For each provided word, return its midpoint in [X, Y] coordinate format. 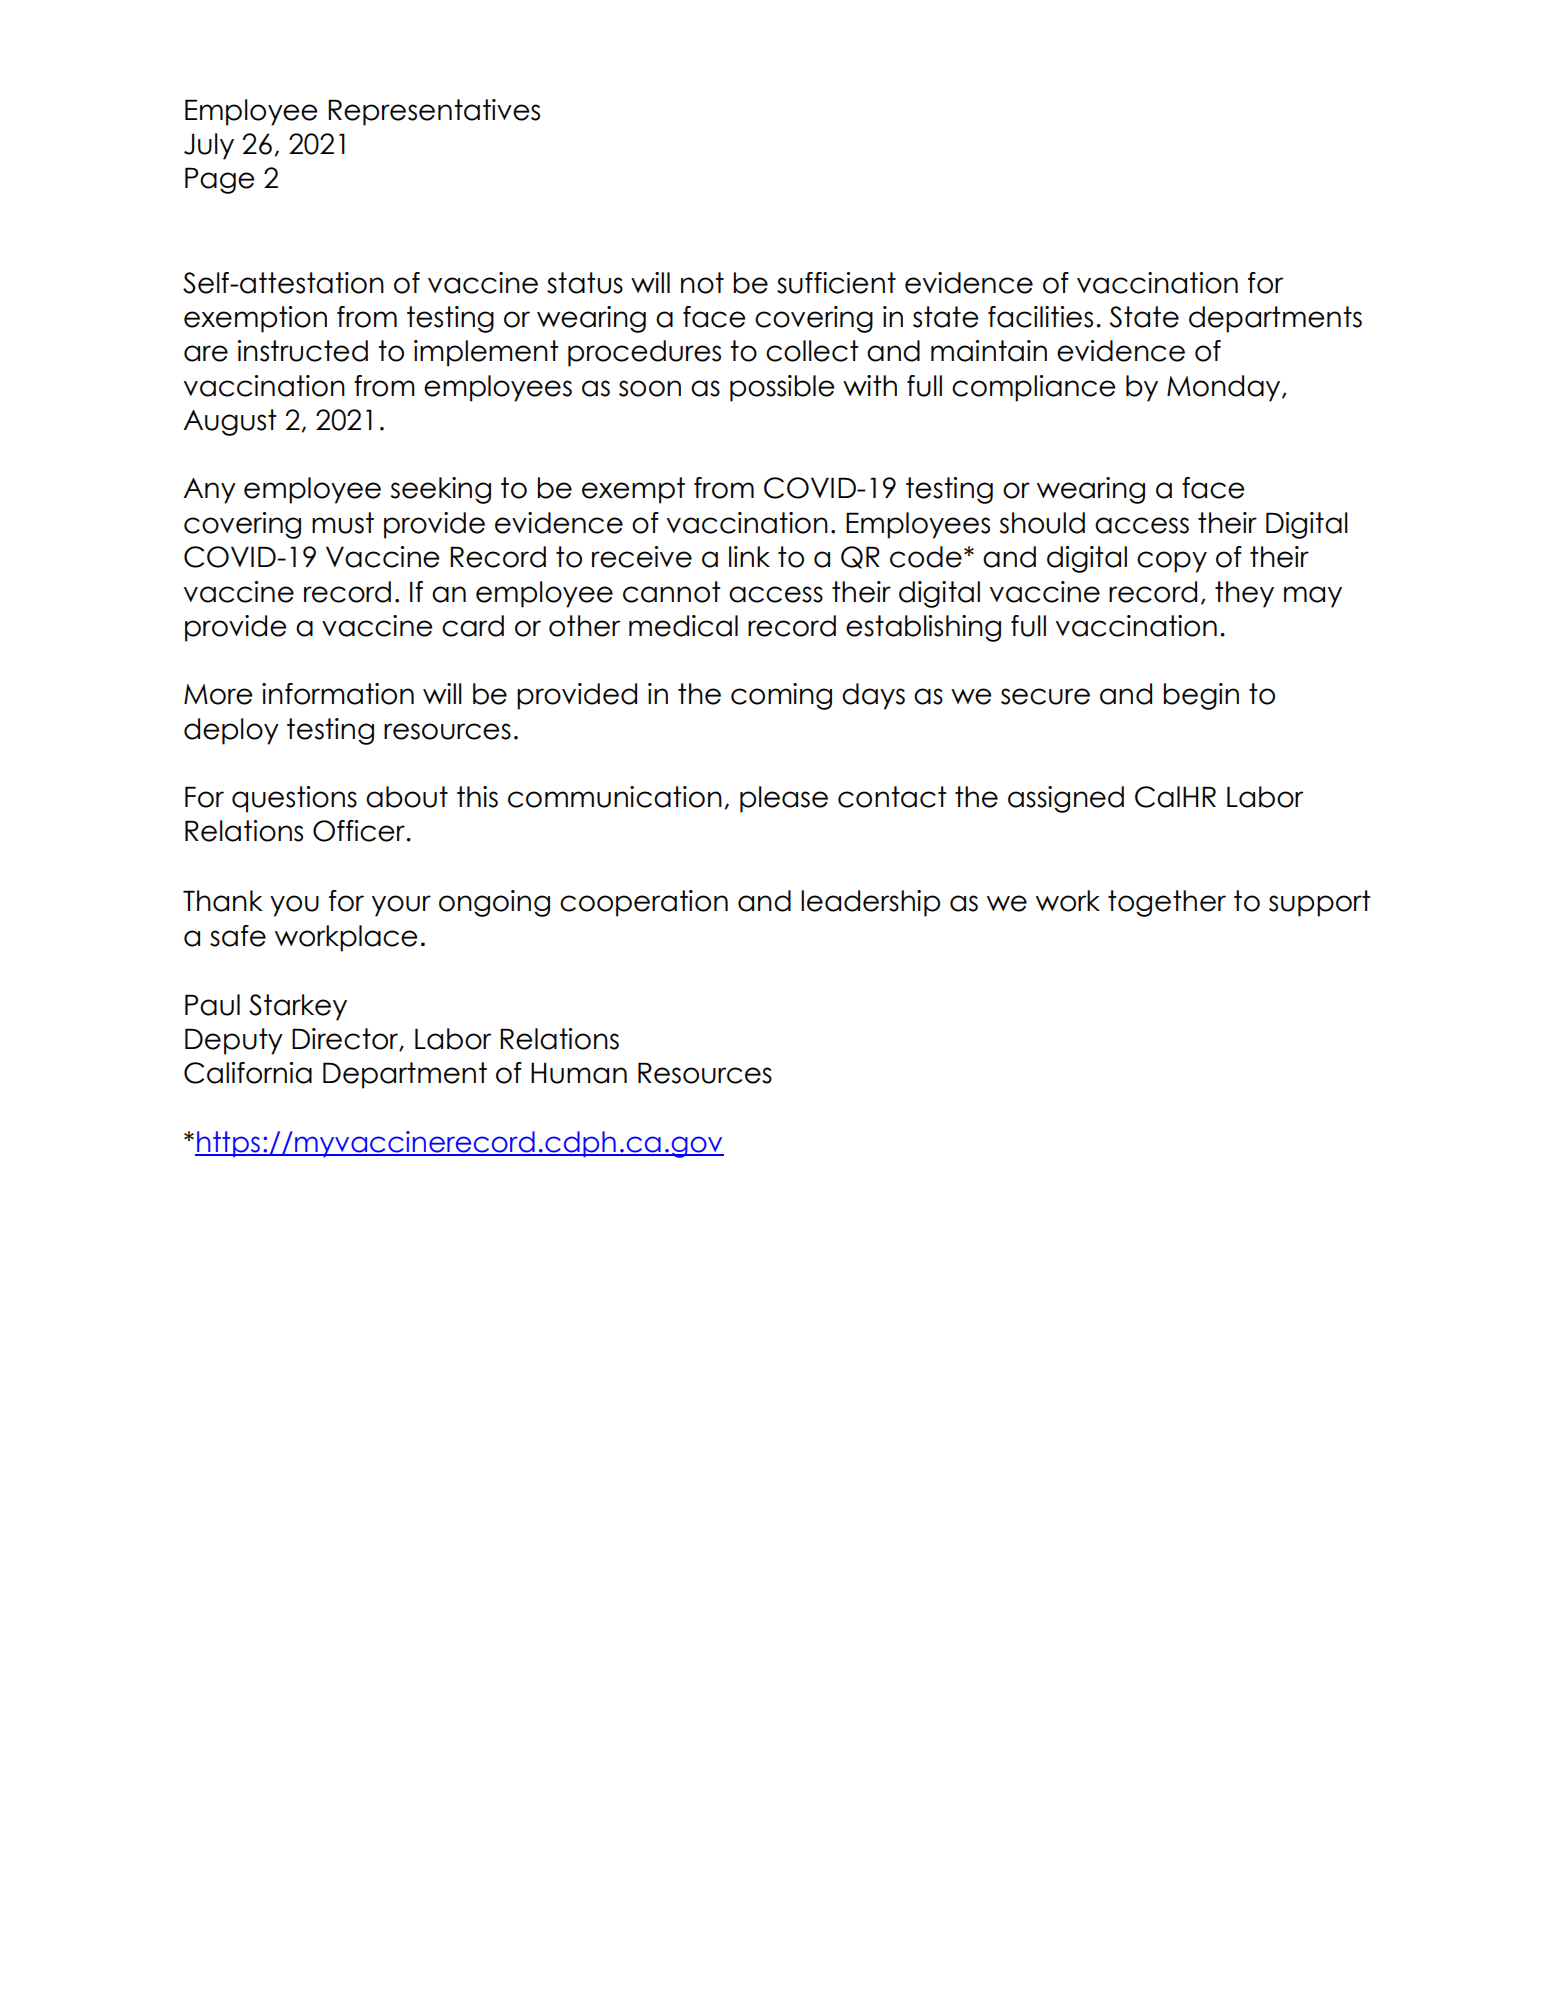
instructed [303, 351]
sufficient [836, 283]
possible [782, 388]
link [749, 556]
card [473, 626]
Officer [359, 831]
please [784, 799]
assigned [1066, 799]
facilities [1040, 317]
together [1167, 903]
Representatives [434, 112]
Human [579, 1073]
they [1244, 594]
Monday [1225, 388]
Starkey [298, 1007]
